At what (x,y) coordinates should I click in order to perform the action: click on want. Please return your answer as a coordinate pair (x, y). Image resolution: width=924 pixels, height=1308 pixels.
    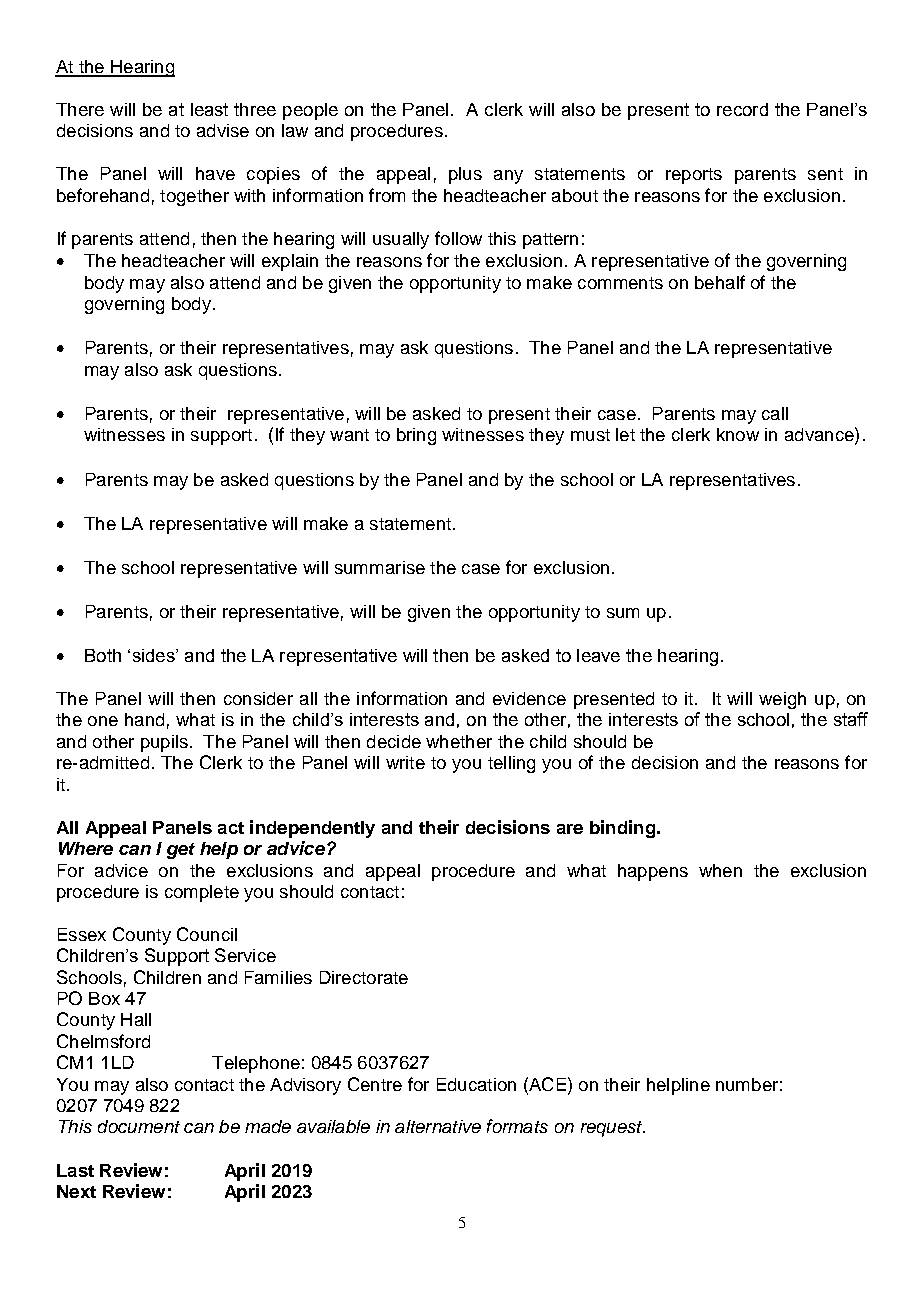
    Looking at the image, I should click on (349, 435).
